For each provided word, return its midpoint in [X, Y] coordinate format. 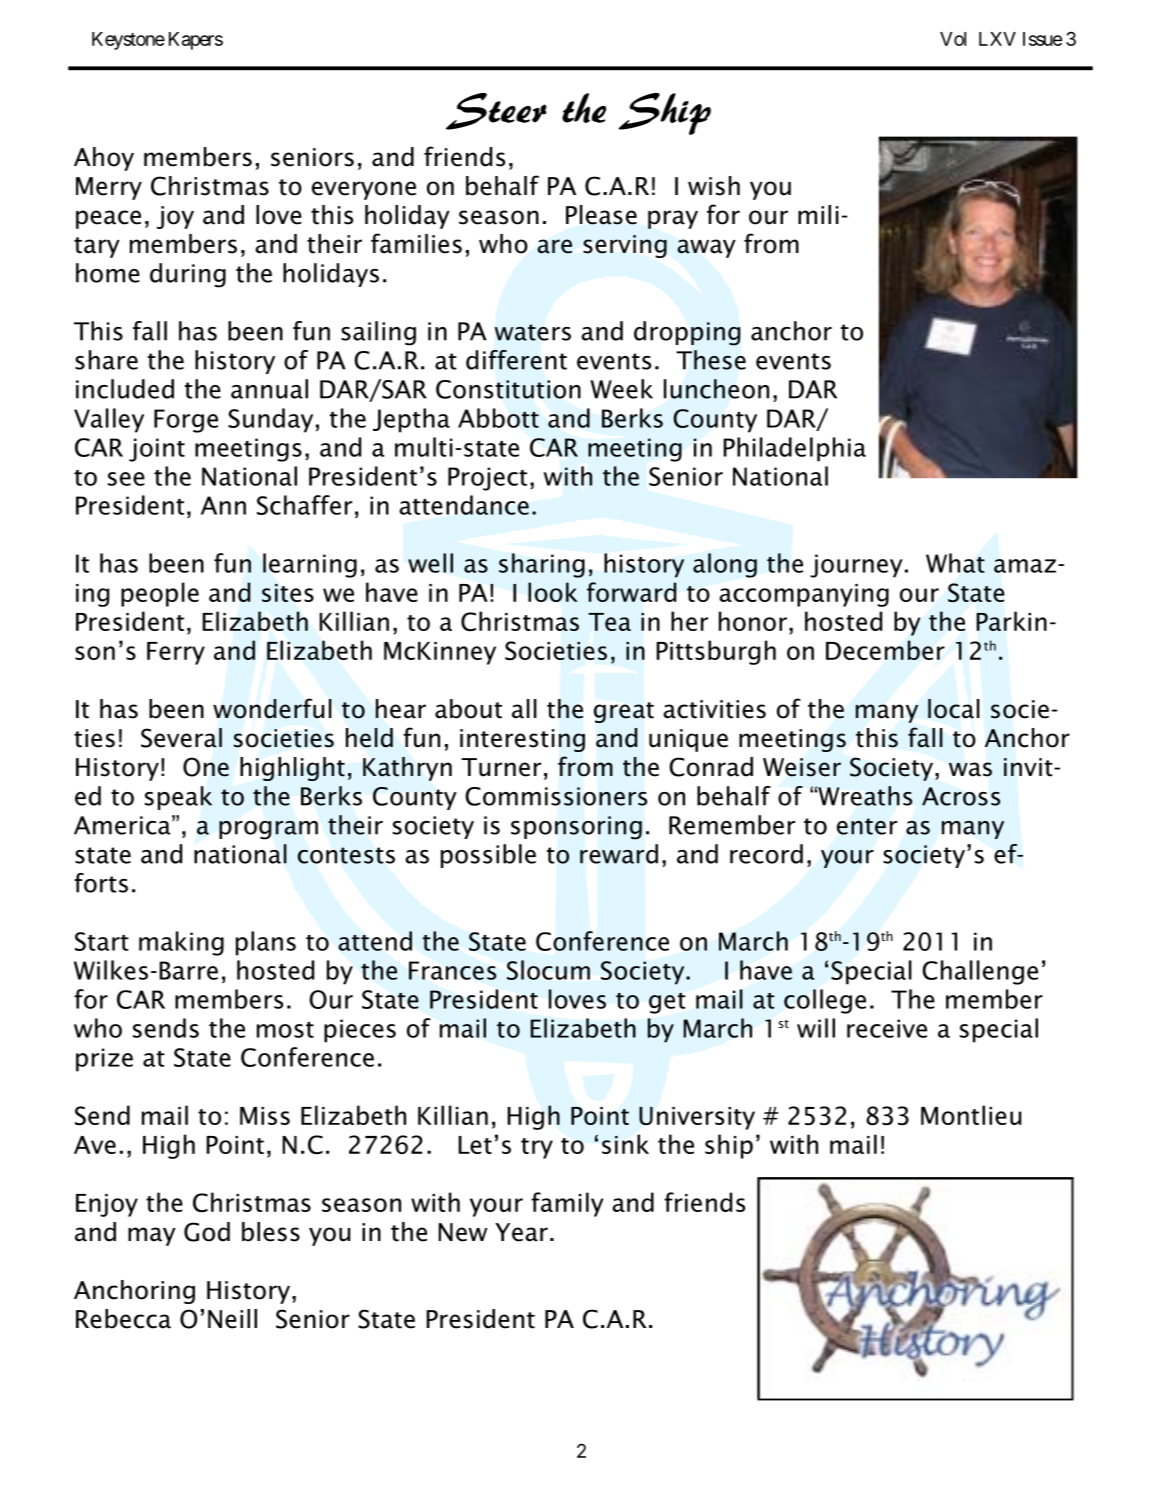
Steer [496, 111]
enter [867, 826]
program [268, 830]
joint [157, 450]
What [955, 563]
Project [487, 479]
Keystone [128, 41]
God [207, 1232]
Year [521, 1232]
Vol [953, 39]
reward [619, 854]
